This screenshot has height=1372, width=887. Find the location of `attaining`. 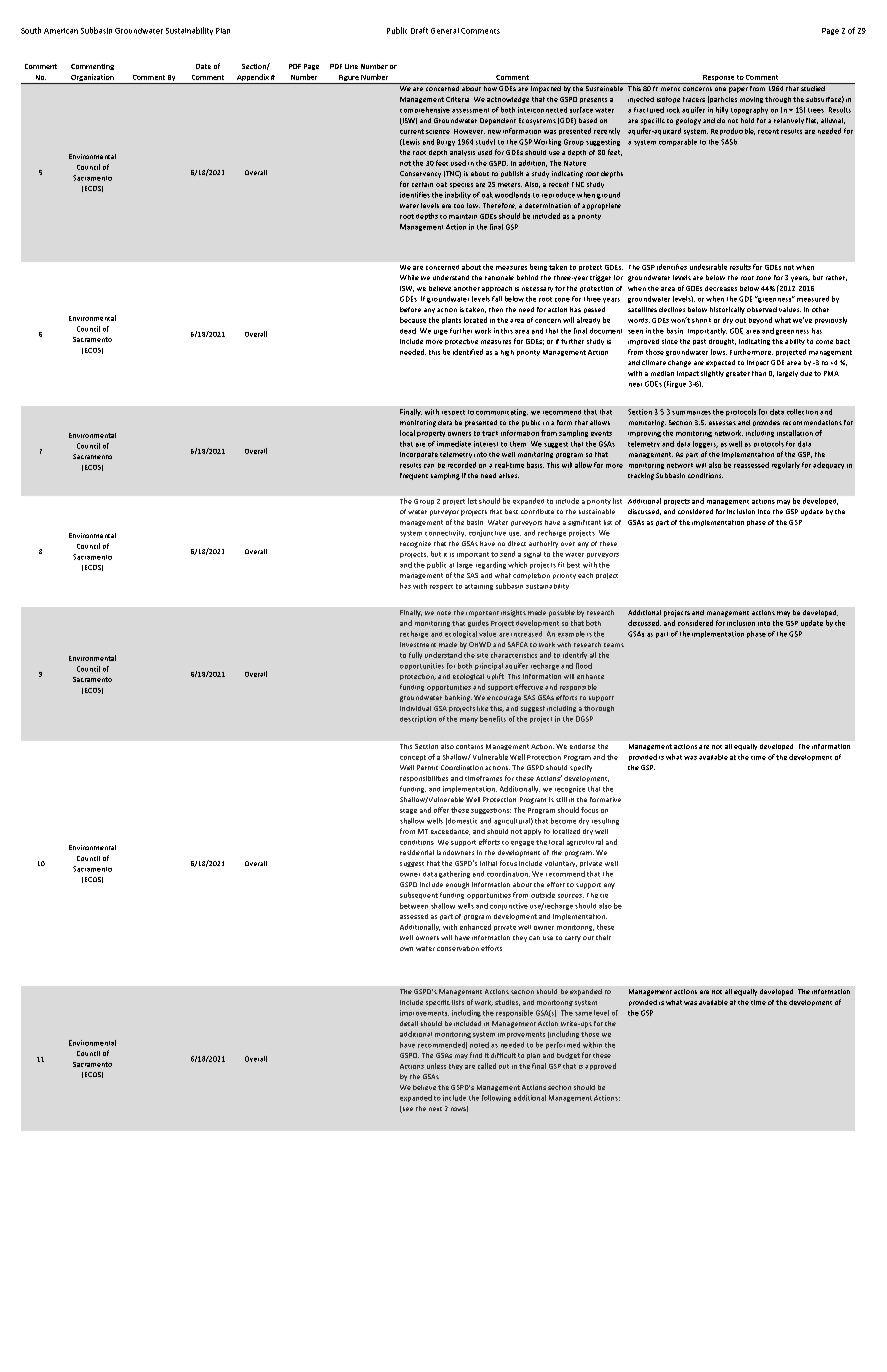

attaining is located at coordinates (479, 587).
